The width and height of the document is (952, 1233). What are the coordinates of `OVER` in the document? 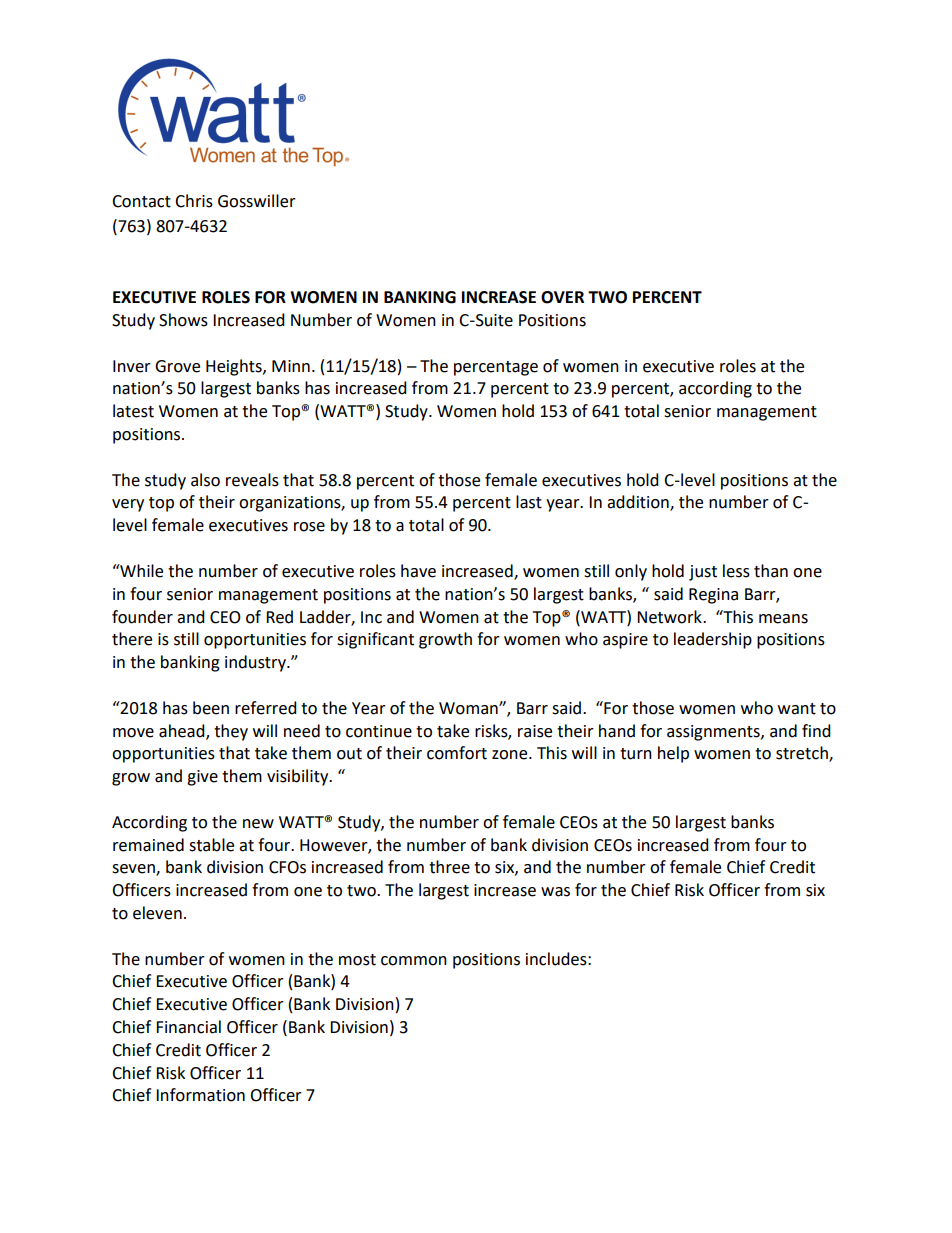 It's located at (562, 297).
